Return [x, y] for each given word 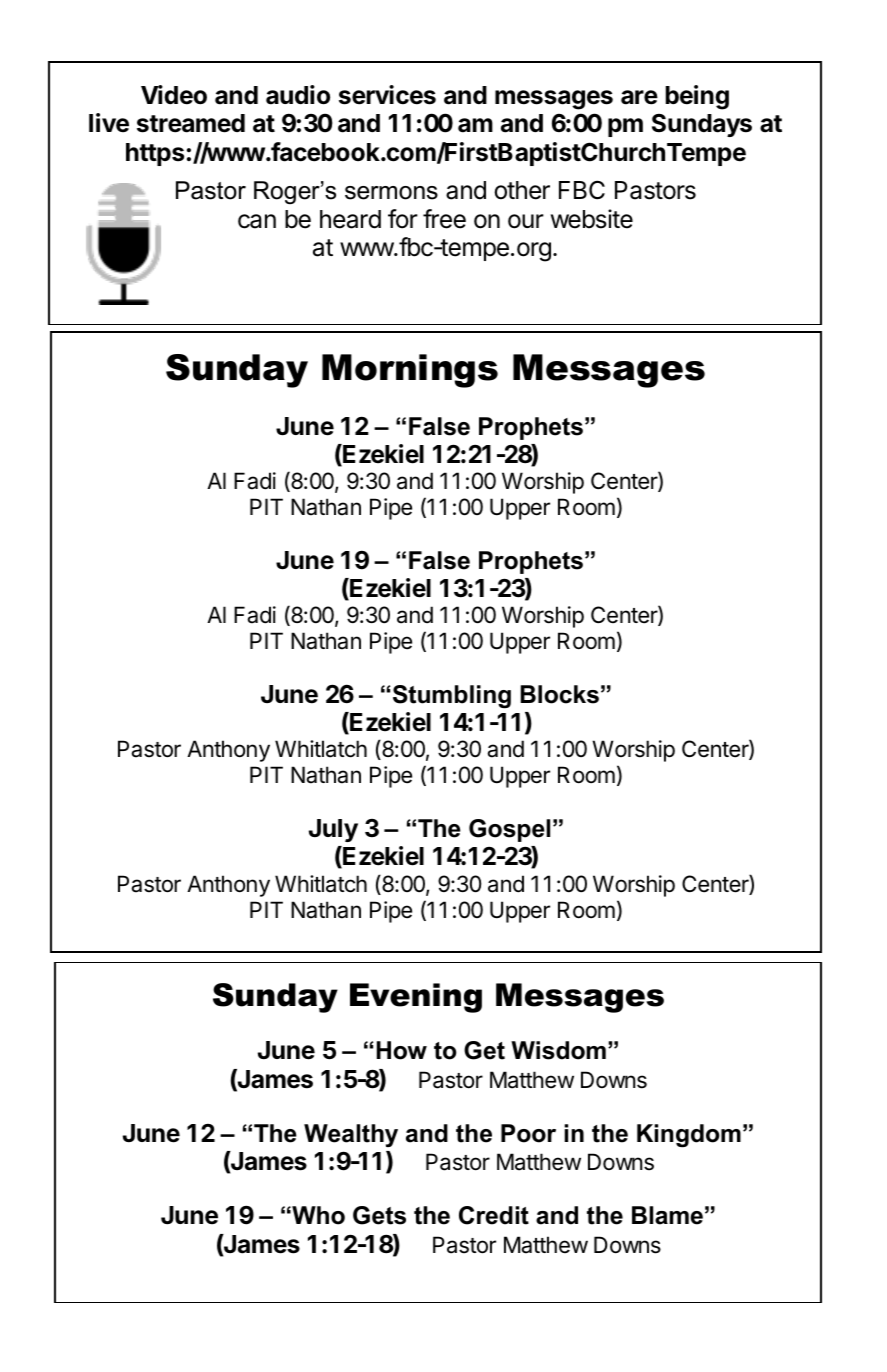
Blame [667, 1215]
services [387, 95]
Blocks [560, 694]
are [639, 97]
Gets [379, 1215]
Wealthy [351, 1135]
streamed [191, 123]
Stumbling [450, 697]
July [333, 830]
